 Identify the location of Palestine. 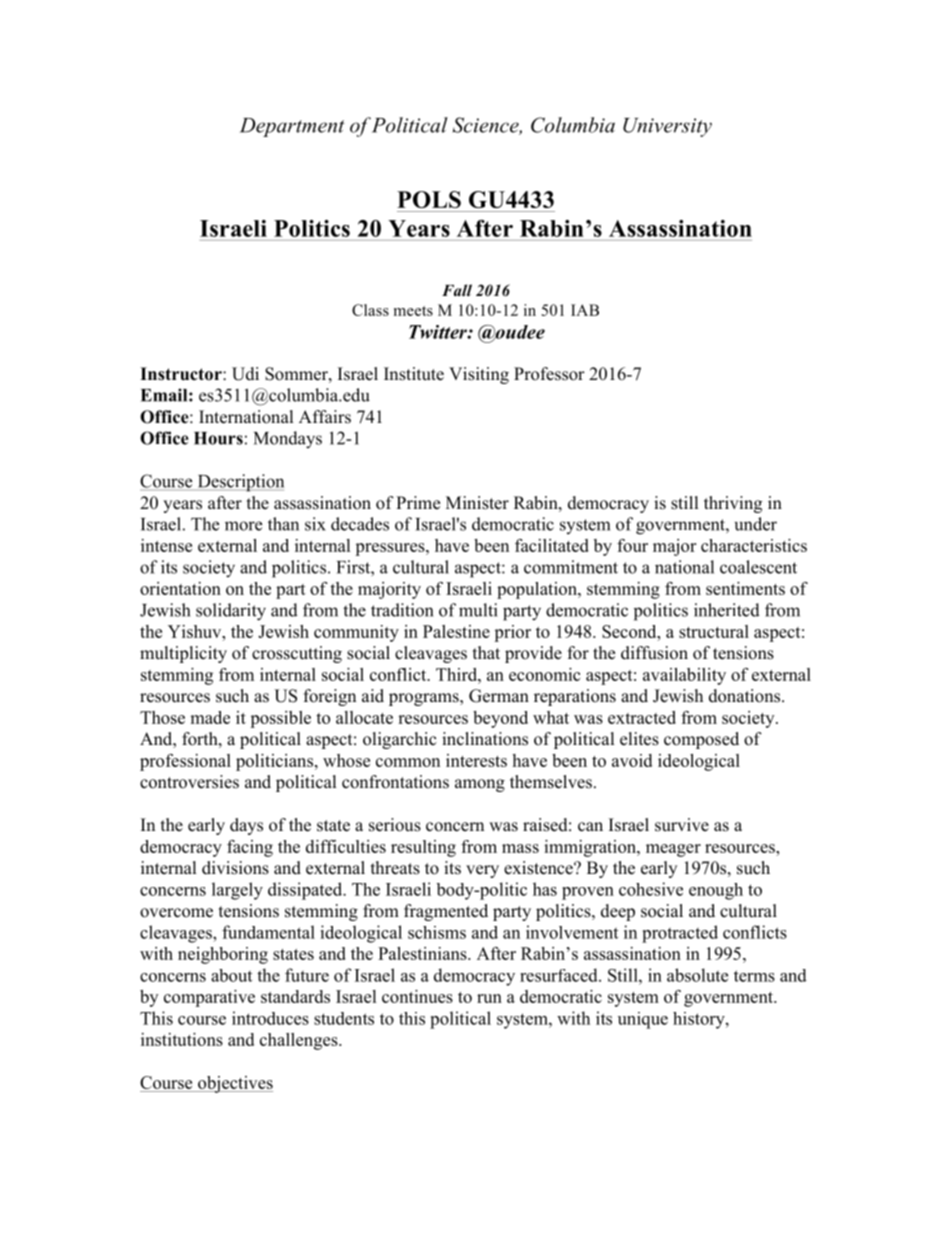
(456, 631).
